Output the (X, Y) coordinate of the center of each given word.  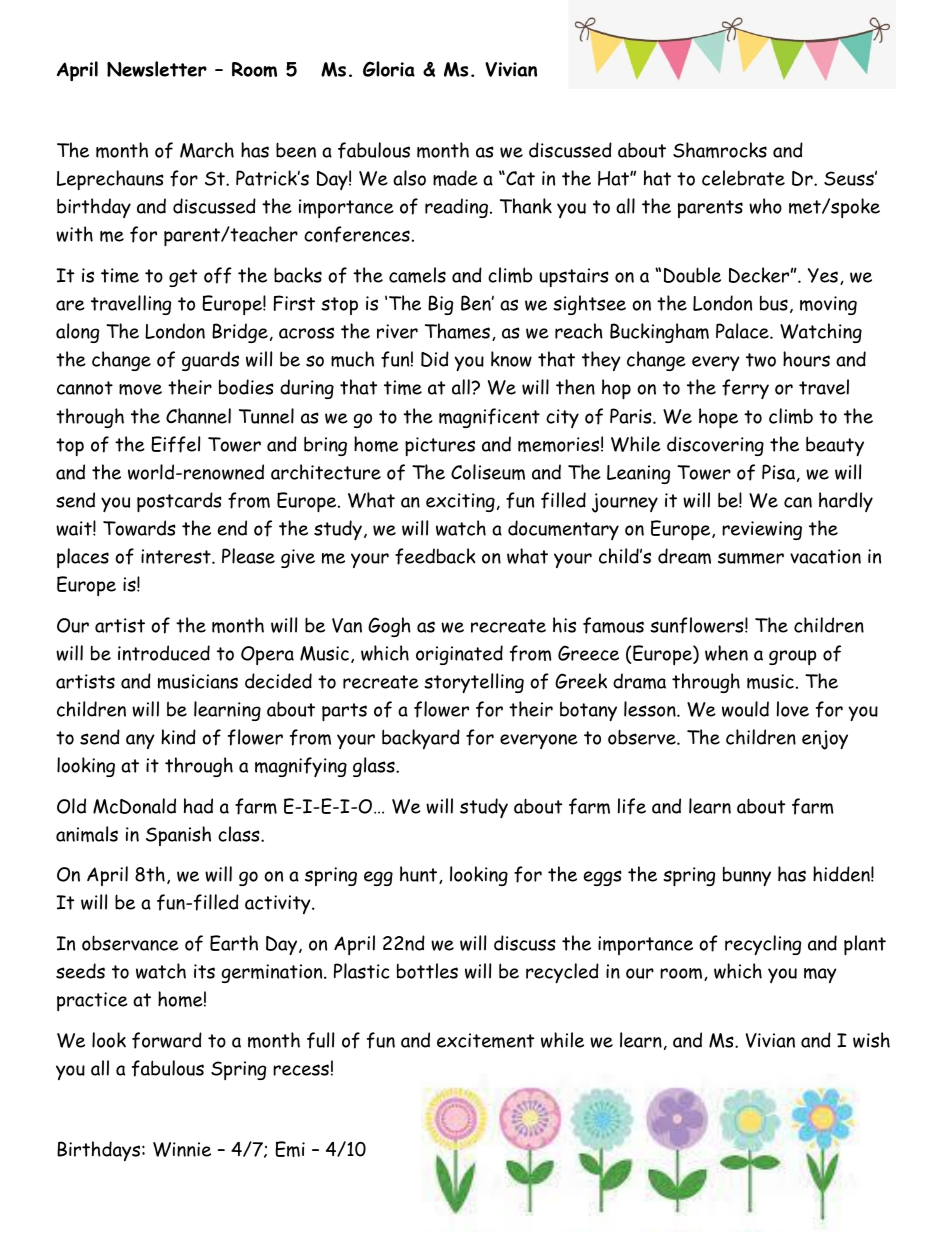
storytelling (474, 683)
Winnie (182, 1149)
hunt (420, 875)
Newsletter (157, 69)
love (793, 709)
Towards (139, 528)
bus (774, 303)
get (183, 278)
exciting (460, 502)
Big (440, 305)
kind (178, 737)
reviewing (762, 530)
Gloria (389, 69)
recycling (763, 945)
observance (130, 943)
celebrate (743, 178)
